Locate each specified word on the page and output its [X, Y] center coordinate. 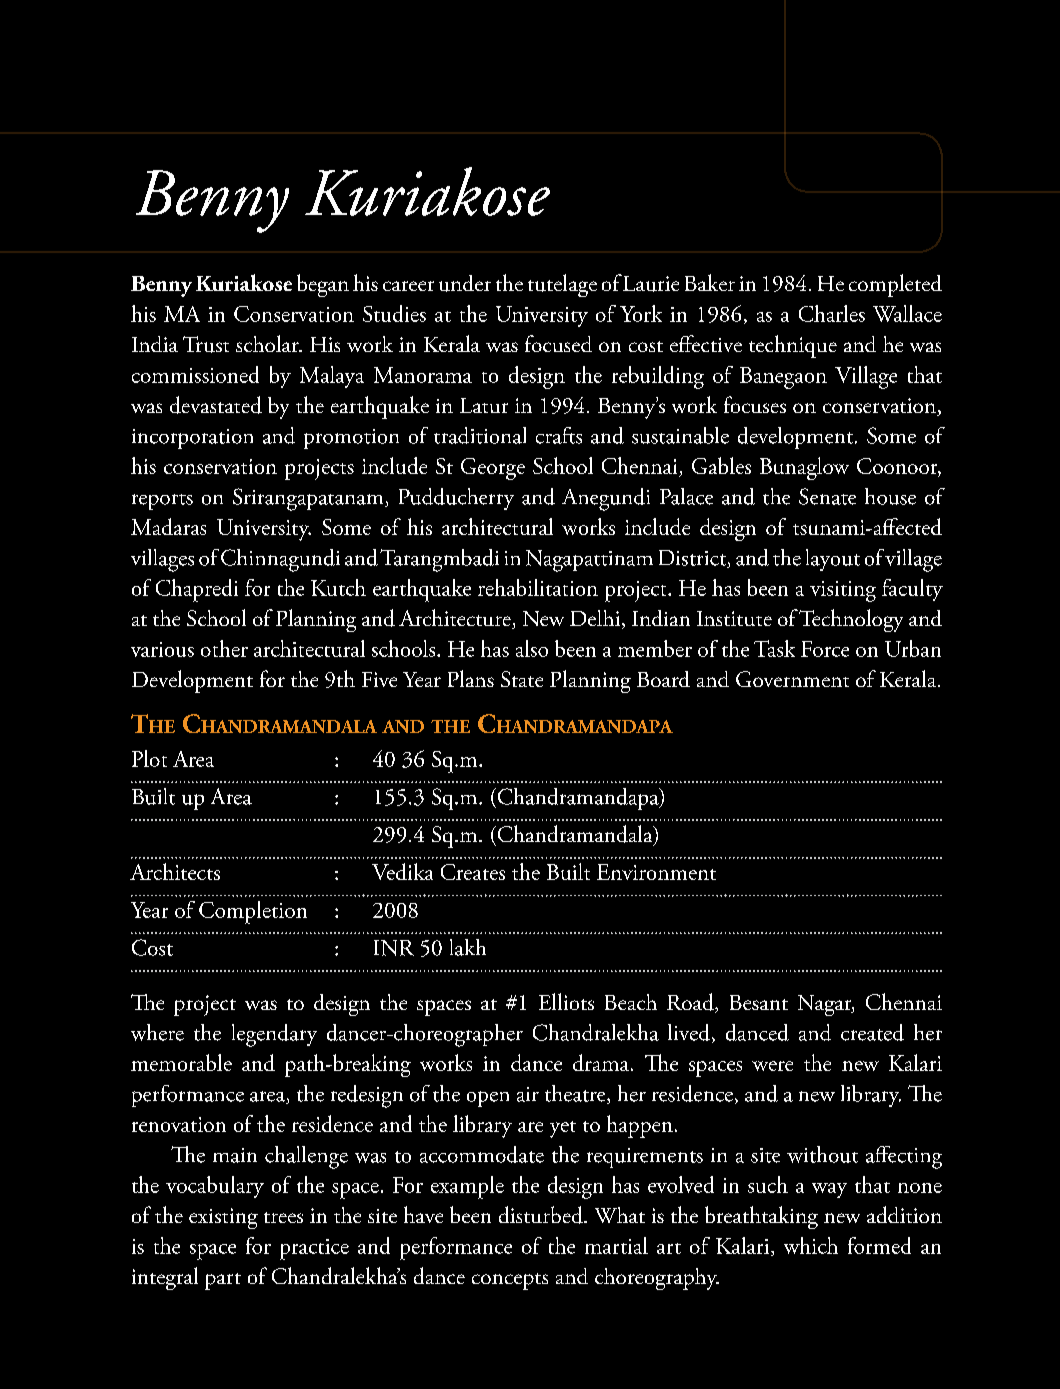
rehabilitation [538, 587]
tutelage [562, 285]
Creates [473, 872]
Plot [149, 758]
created [872, 1032]
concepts [510, 1281]
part [223, 1281]
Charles [832, 313]
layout [833, 560]
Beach [631, 1002]
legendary [274, 1035]
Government [792, 679]
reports [162, 502]
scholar [268, 343]
